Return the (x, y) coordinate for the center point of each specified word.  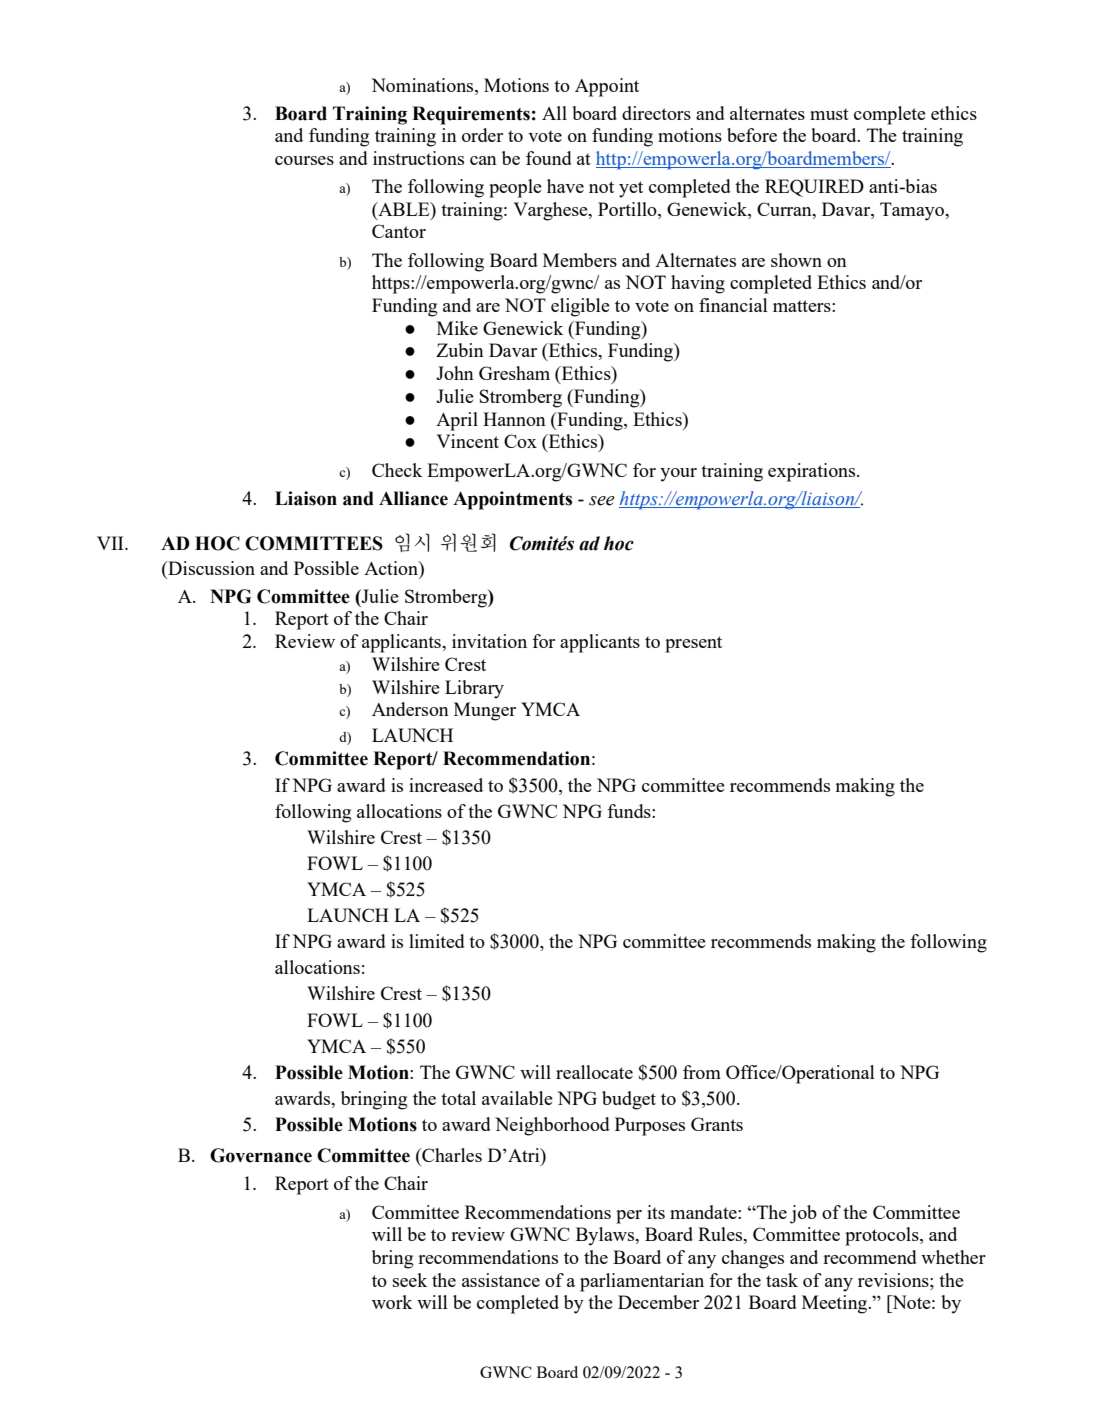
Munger (485, 711)
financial (733, 305)
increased (446, 785)
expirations (813, 472)
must (829, 114)
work (392, 1302)
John (455, 373)
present (693, 644)
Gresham (514, 373)
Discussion (210, 568)
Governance (261, 1155)
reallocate (594, 1072)
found (549, 158)
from (702, 1072)
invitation (489, 641)
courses (304, 160)
